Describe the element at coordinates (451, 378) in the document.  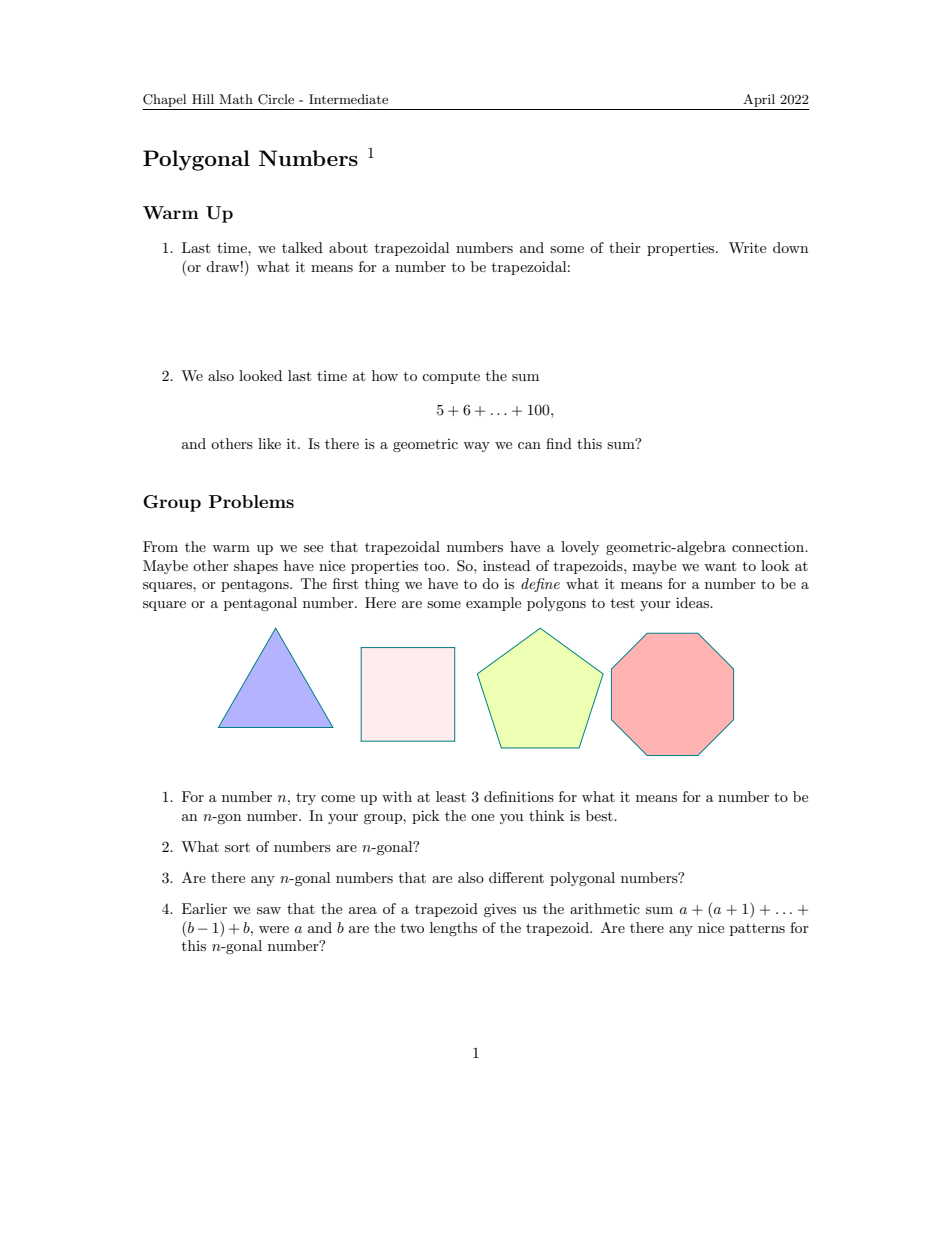
I see `compute` at that location.
